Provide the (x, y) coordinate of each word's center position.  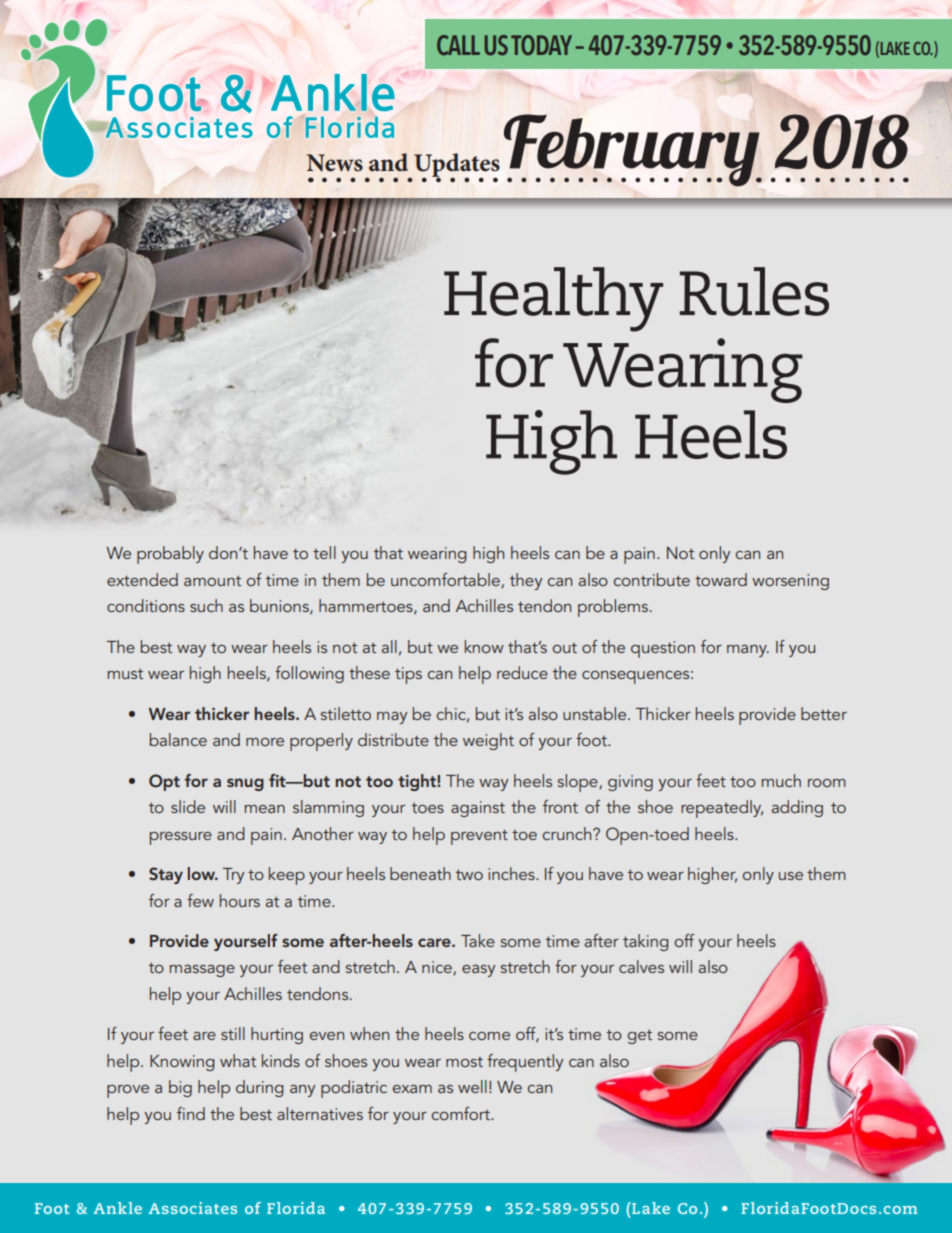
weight (488, 741)
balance (178, 739)
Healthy (553, 299)
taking (646, 942)
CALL (458, 45)
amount (212, 581)
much (781, 780)
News (335, 163)
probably (170, 555)
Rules (754, 291)
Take (478, 940)
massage (202, 971)
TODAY (541, 45)
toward (721, 579)
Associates (193, 1208)
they (526, 581)
